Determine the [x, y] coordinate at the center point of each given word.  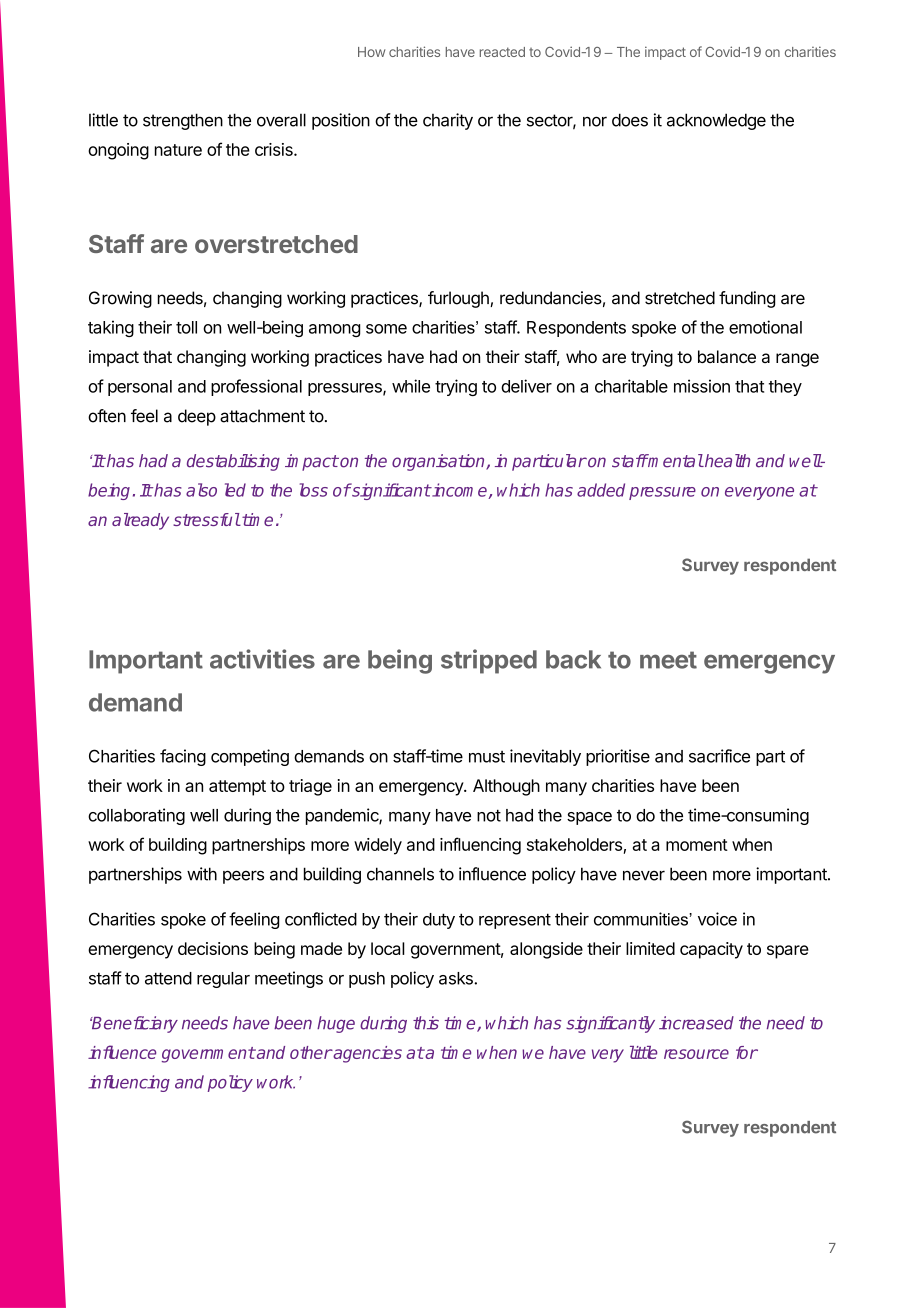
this [426, 1023]
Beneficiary [134, 1024]
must [487, 757]
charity [448, 121]
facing [183, 757]
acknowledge [716, 121]
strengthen [183, 121]
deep [197, 417]
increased [696, 1023]
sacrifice [719, 756]
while [411, 386]
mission [702, 386]
